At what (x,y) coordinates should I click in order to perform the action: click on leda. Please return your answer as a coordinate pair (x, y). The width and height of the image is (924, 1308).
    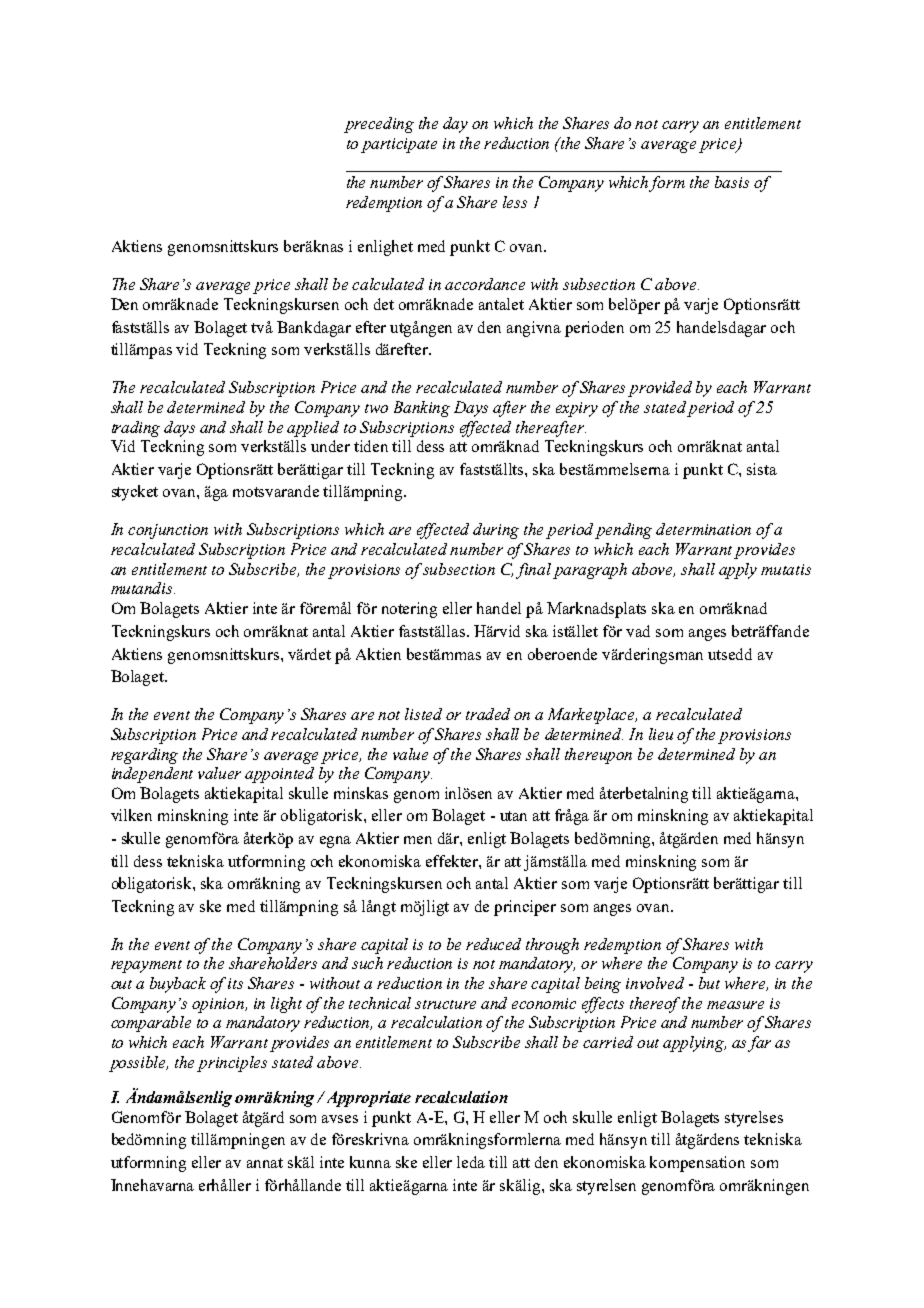
    Looking at the image, I should click on (471, 1162).
